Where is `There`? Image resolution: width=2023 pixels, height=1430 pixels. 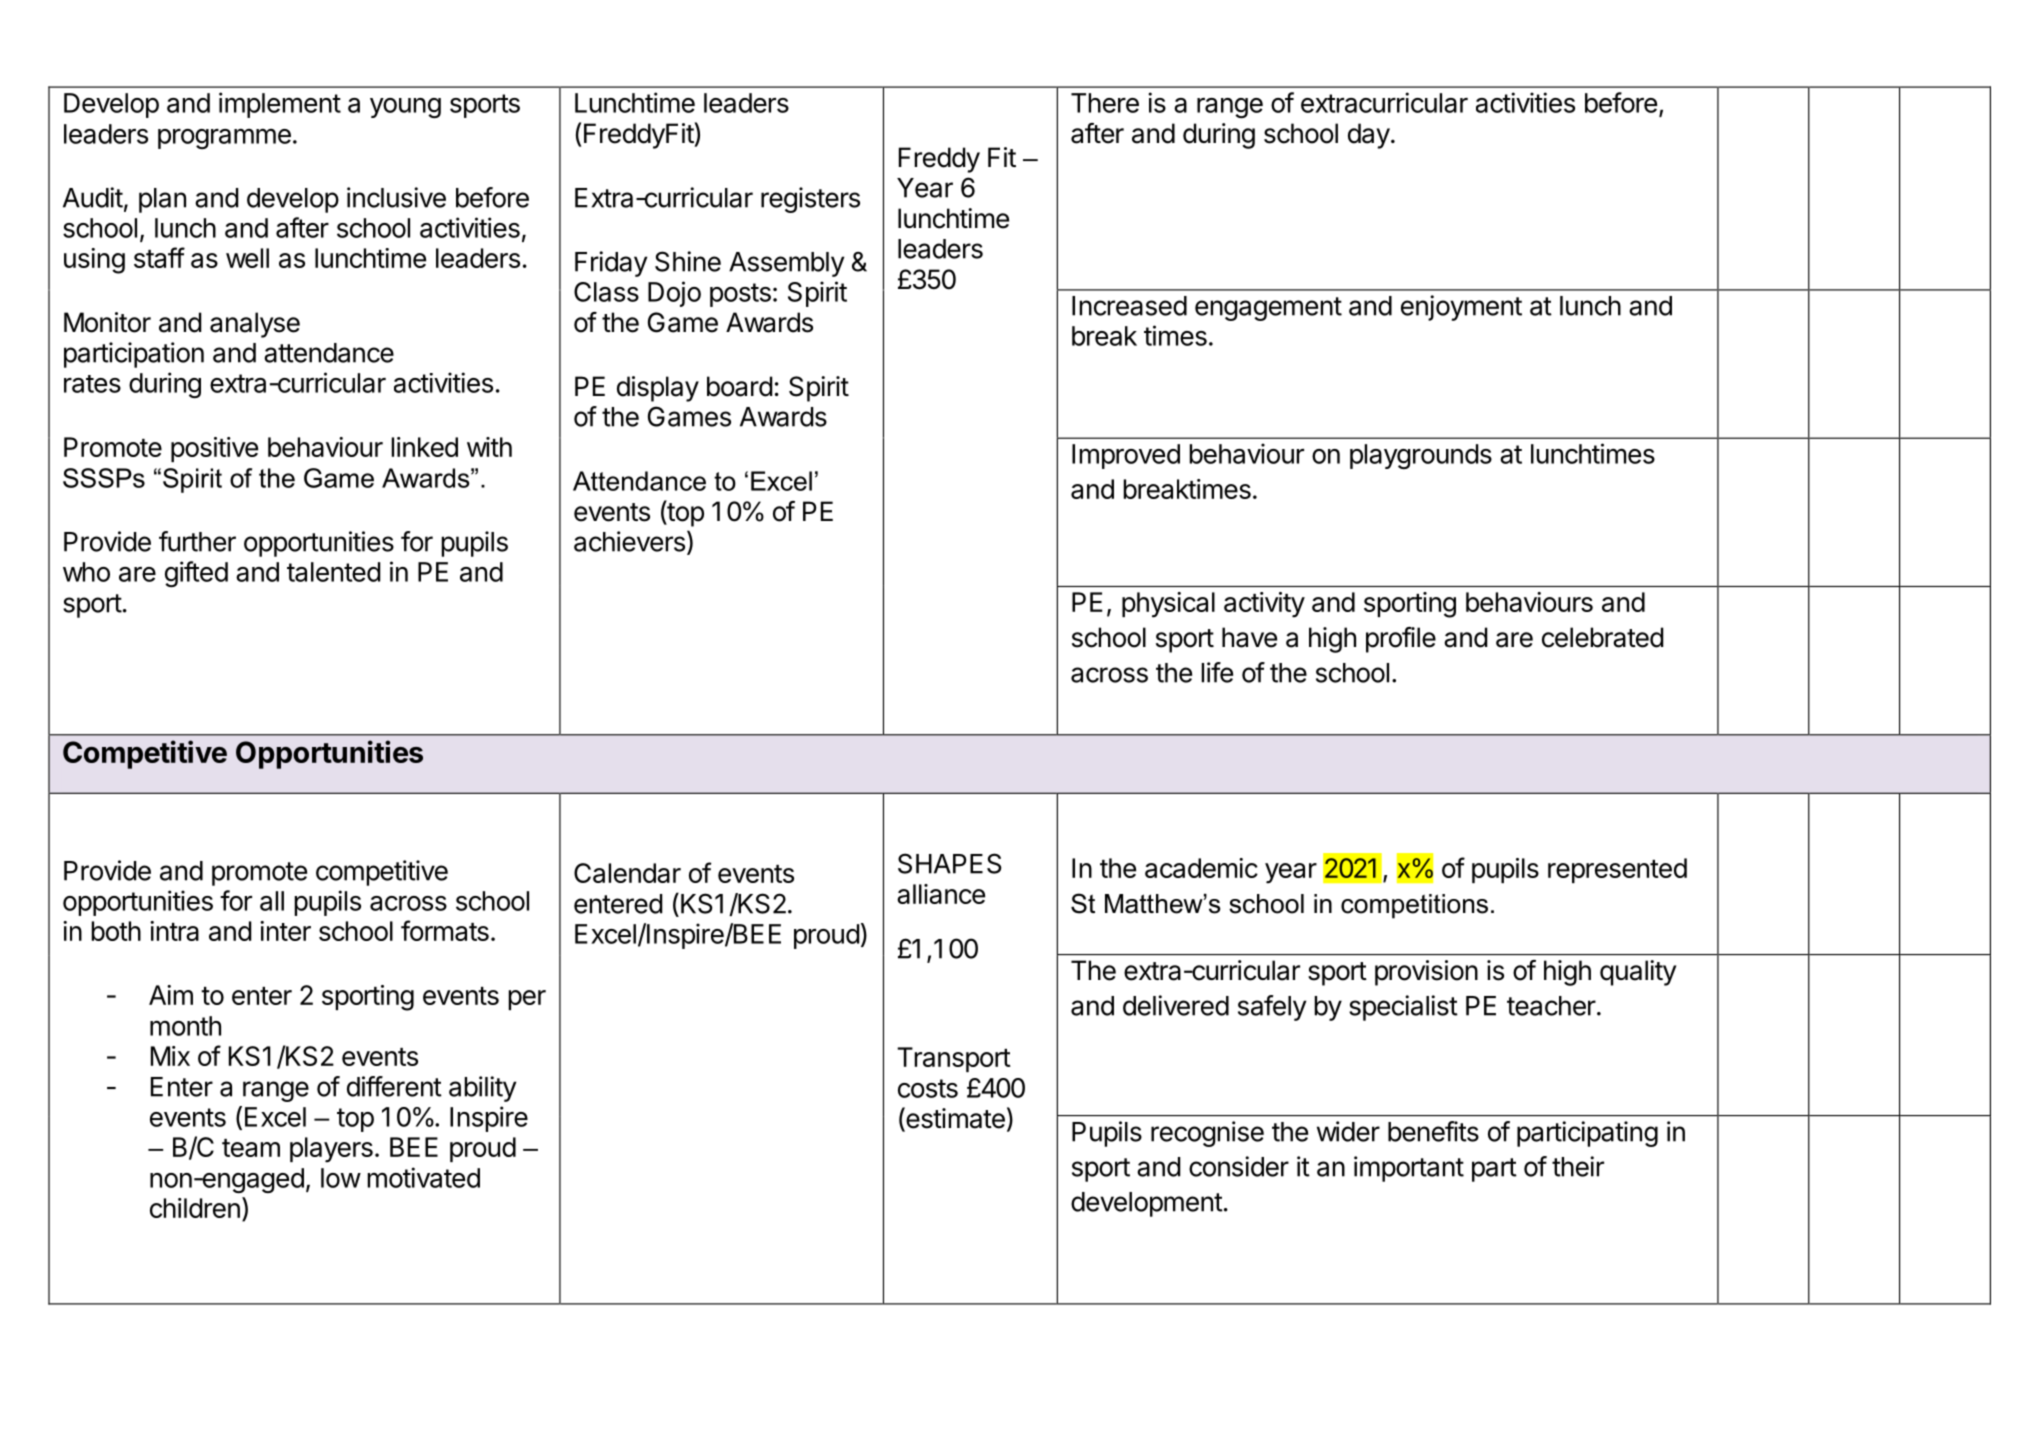
There is located at coordinates (1105, 103).
